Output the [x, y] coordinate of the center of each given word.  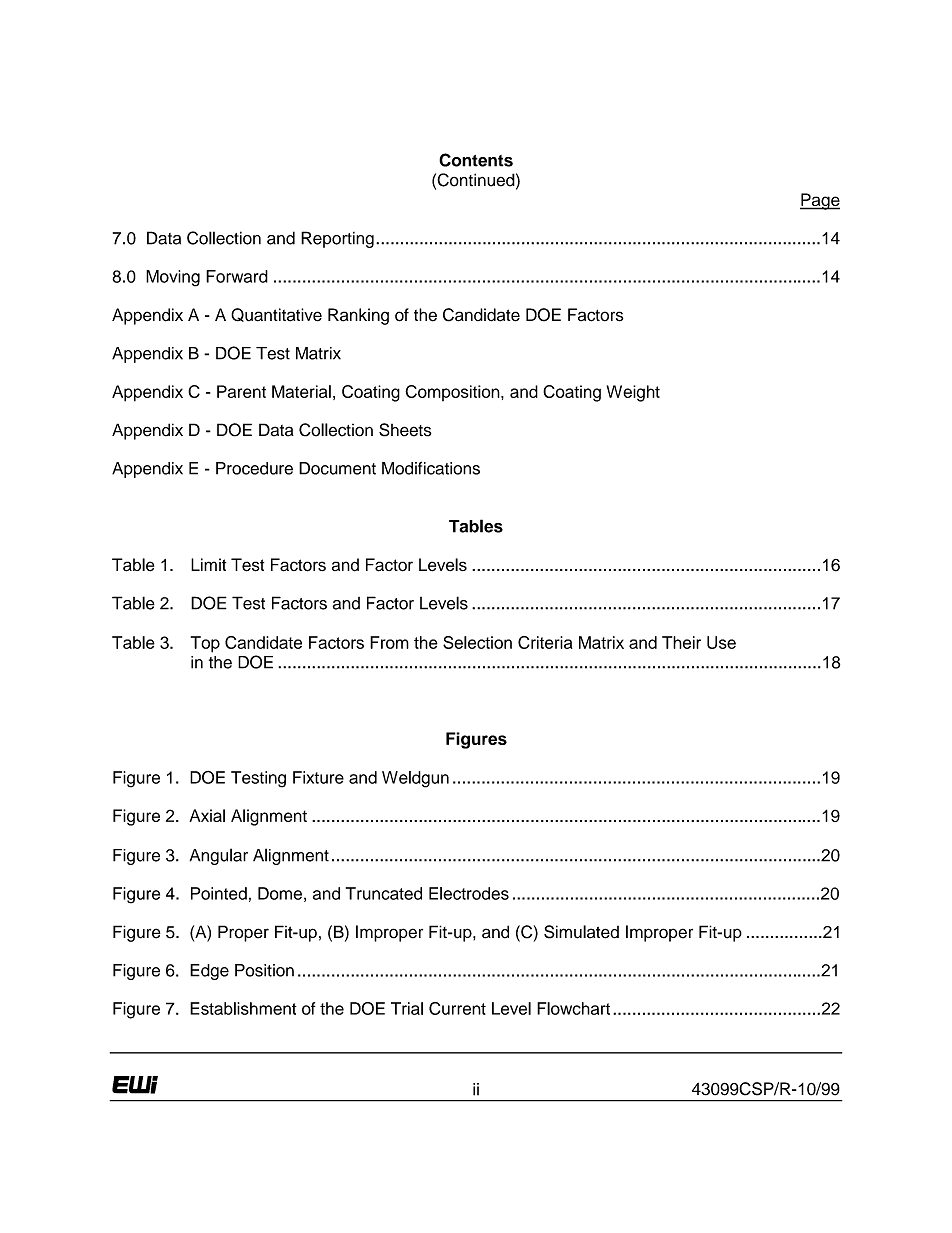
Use [721, 642]
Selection [477, 642]
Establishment [243, 1008]
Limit [208, 564]
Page [820, 201]
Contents [476, 160]
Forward [237, 276]
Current [457, 1008]
